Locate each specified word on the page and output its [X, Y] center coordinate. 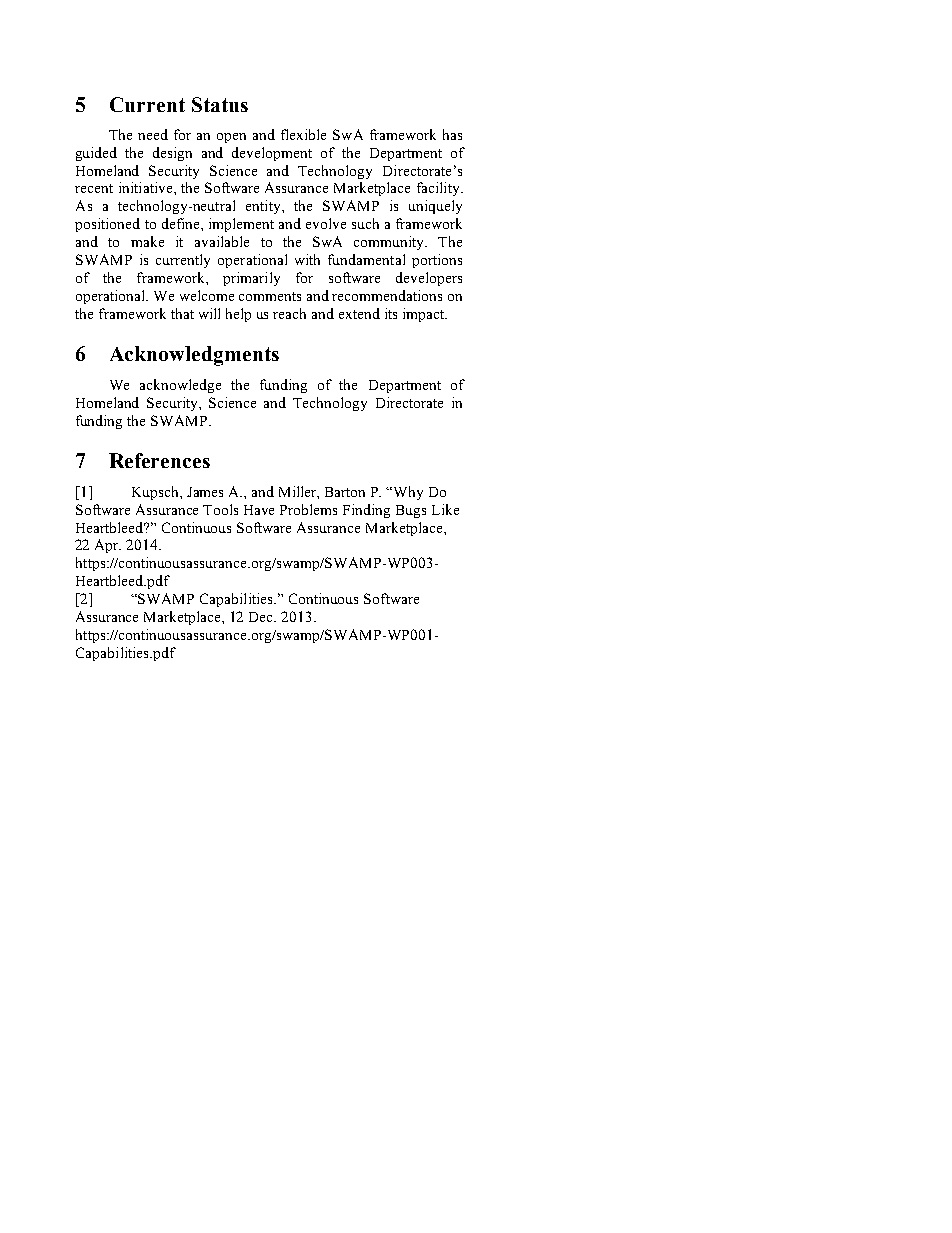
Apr [108, 546]
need [153, 134]
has [452, 134]
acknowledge [180, 386]
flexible [303, 134]
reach [289, 313]
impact [425, 315]
